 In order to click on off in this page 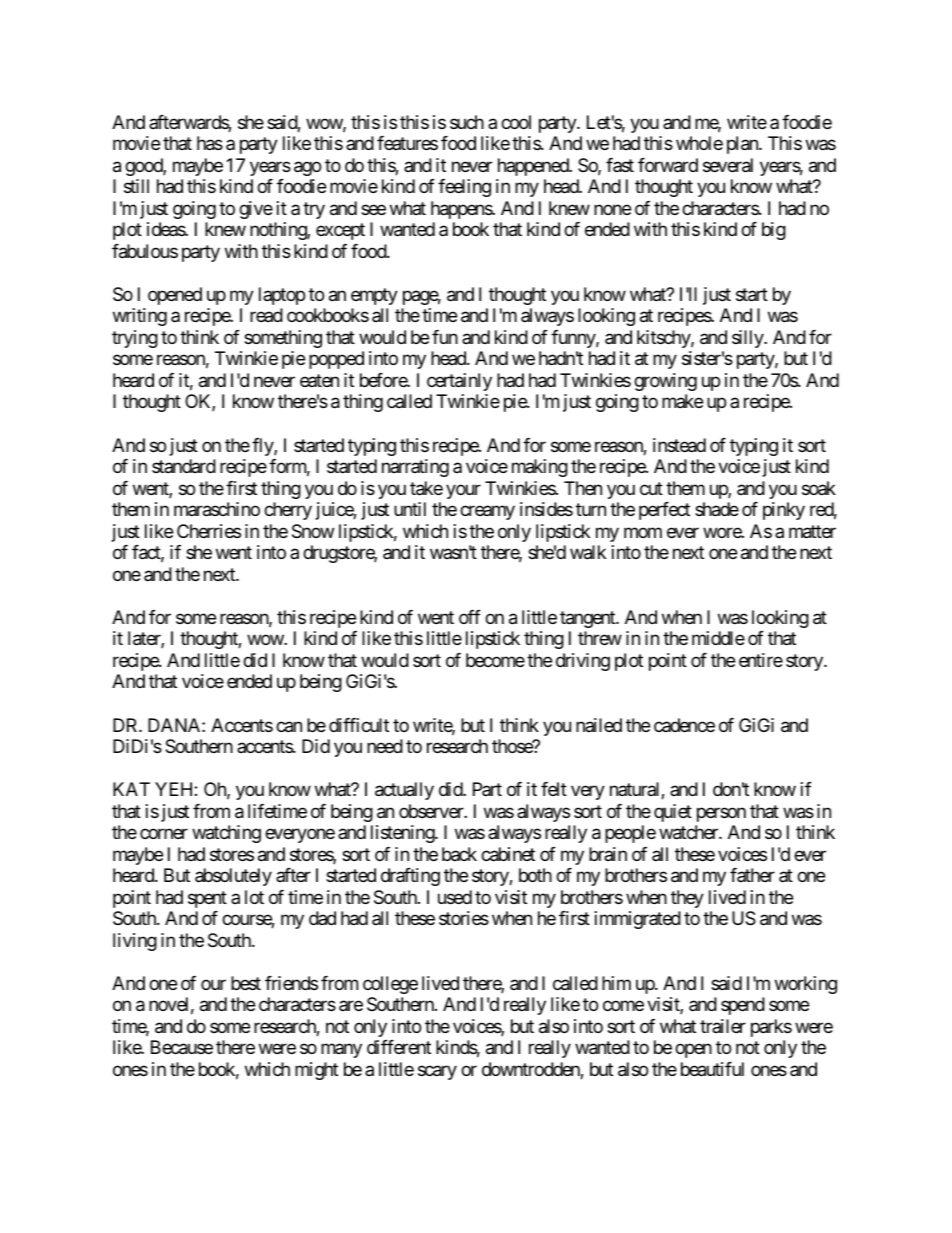, I will do `click(470, 617)`.
